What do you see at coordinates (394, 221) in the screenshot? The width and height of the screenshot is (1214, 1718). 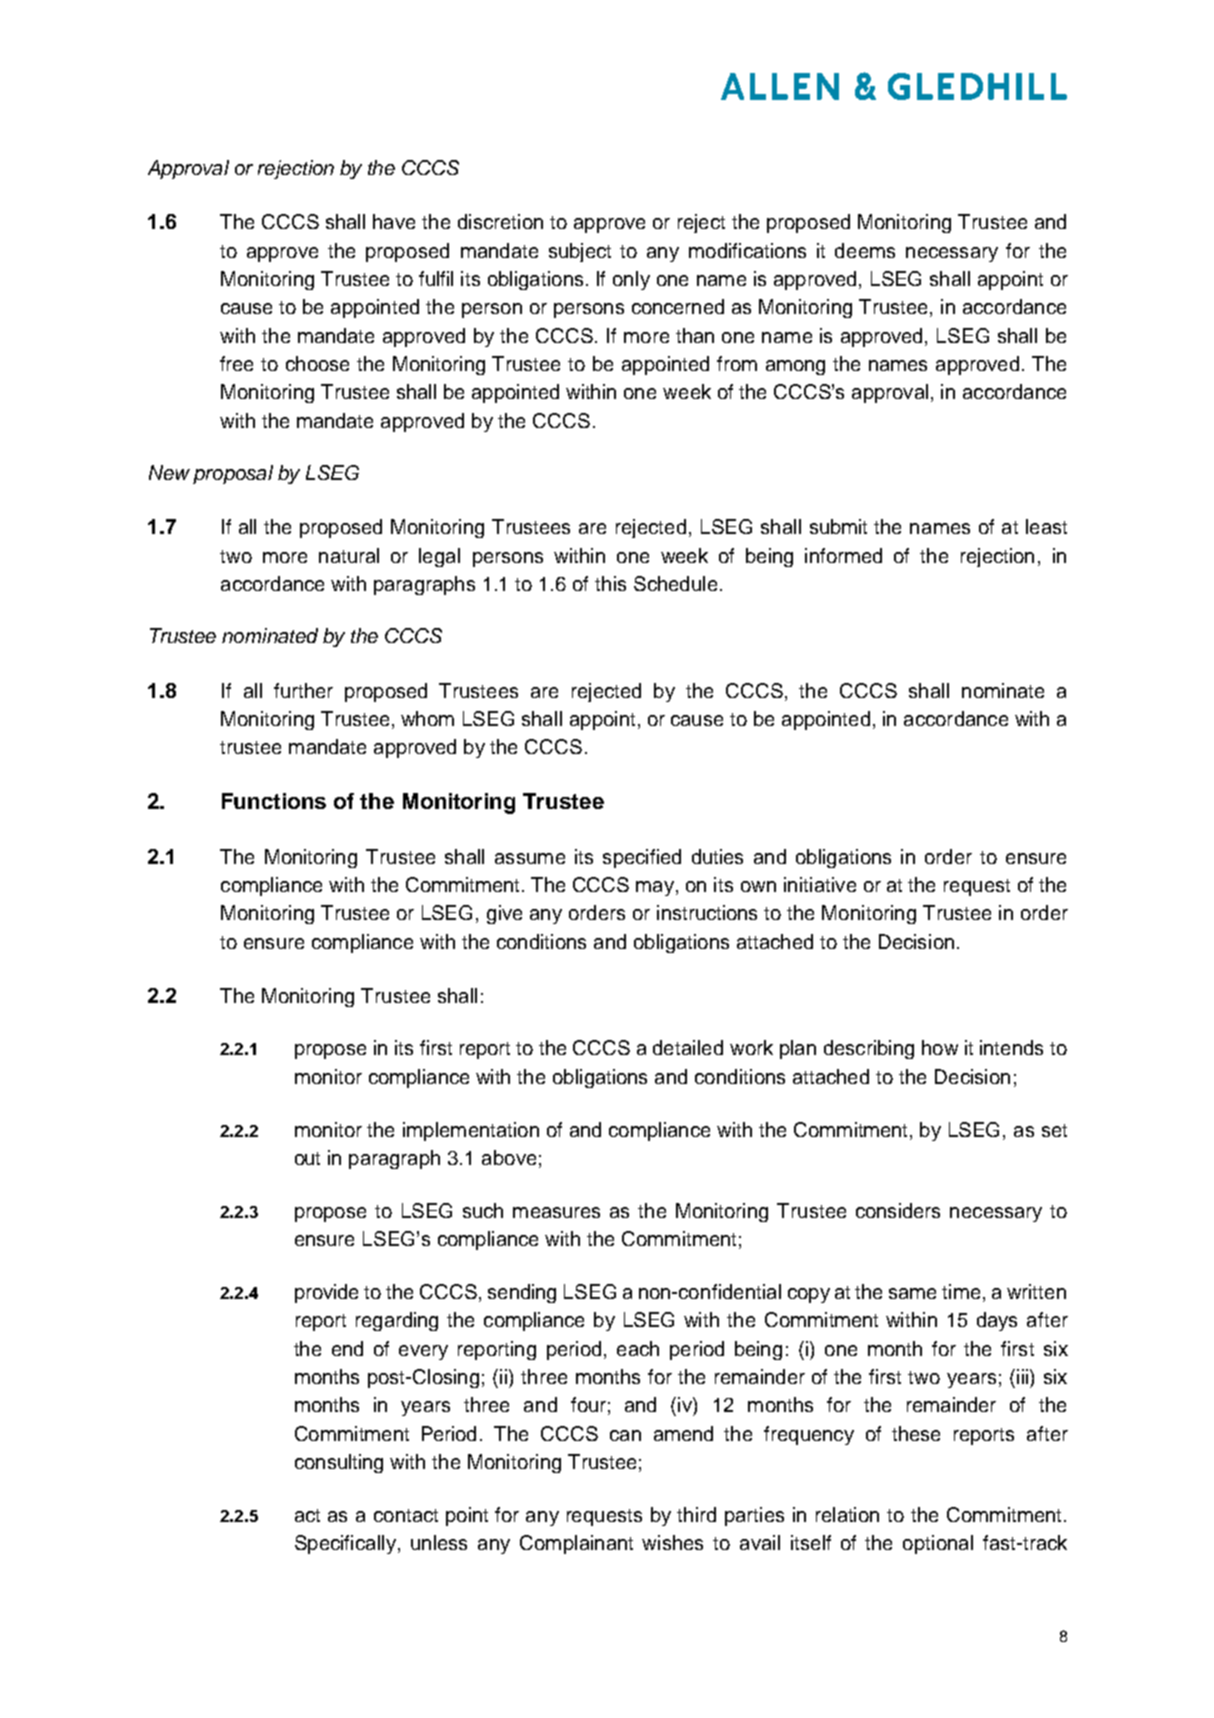 I see `have` at bounding box center [394, 221].
